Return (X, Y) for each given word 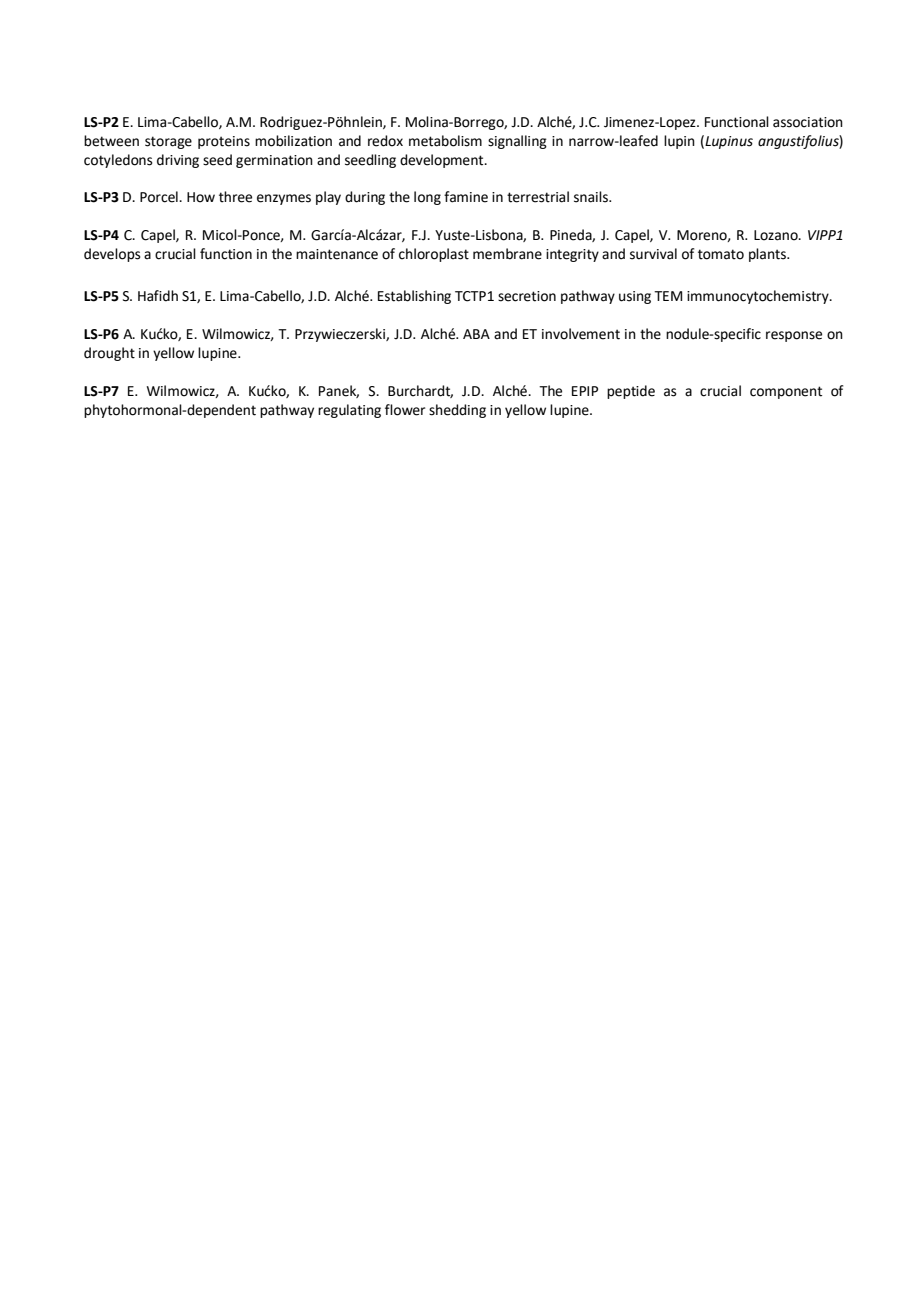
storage (168, 142)
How (201, 197)
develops (112, 255)
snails (592, 197)
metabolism (445, 141)
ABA (476, 334)
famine (466, 197)
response (794, 336)
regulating (349, 411)
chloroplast (434, 255)
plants (768, 255)
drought (109, 354)
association (808, 122)
